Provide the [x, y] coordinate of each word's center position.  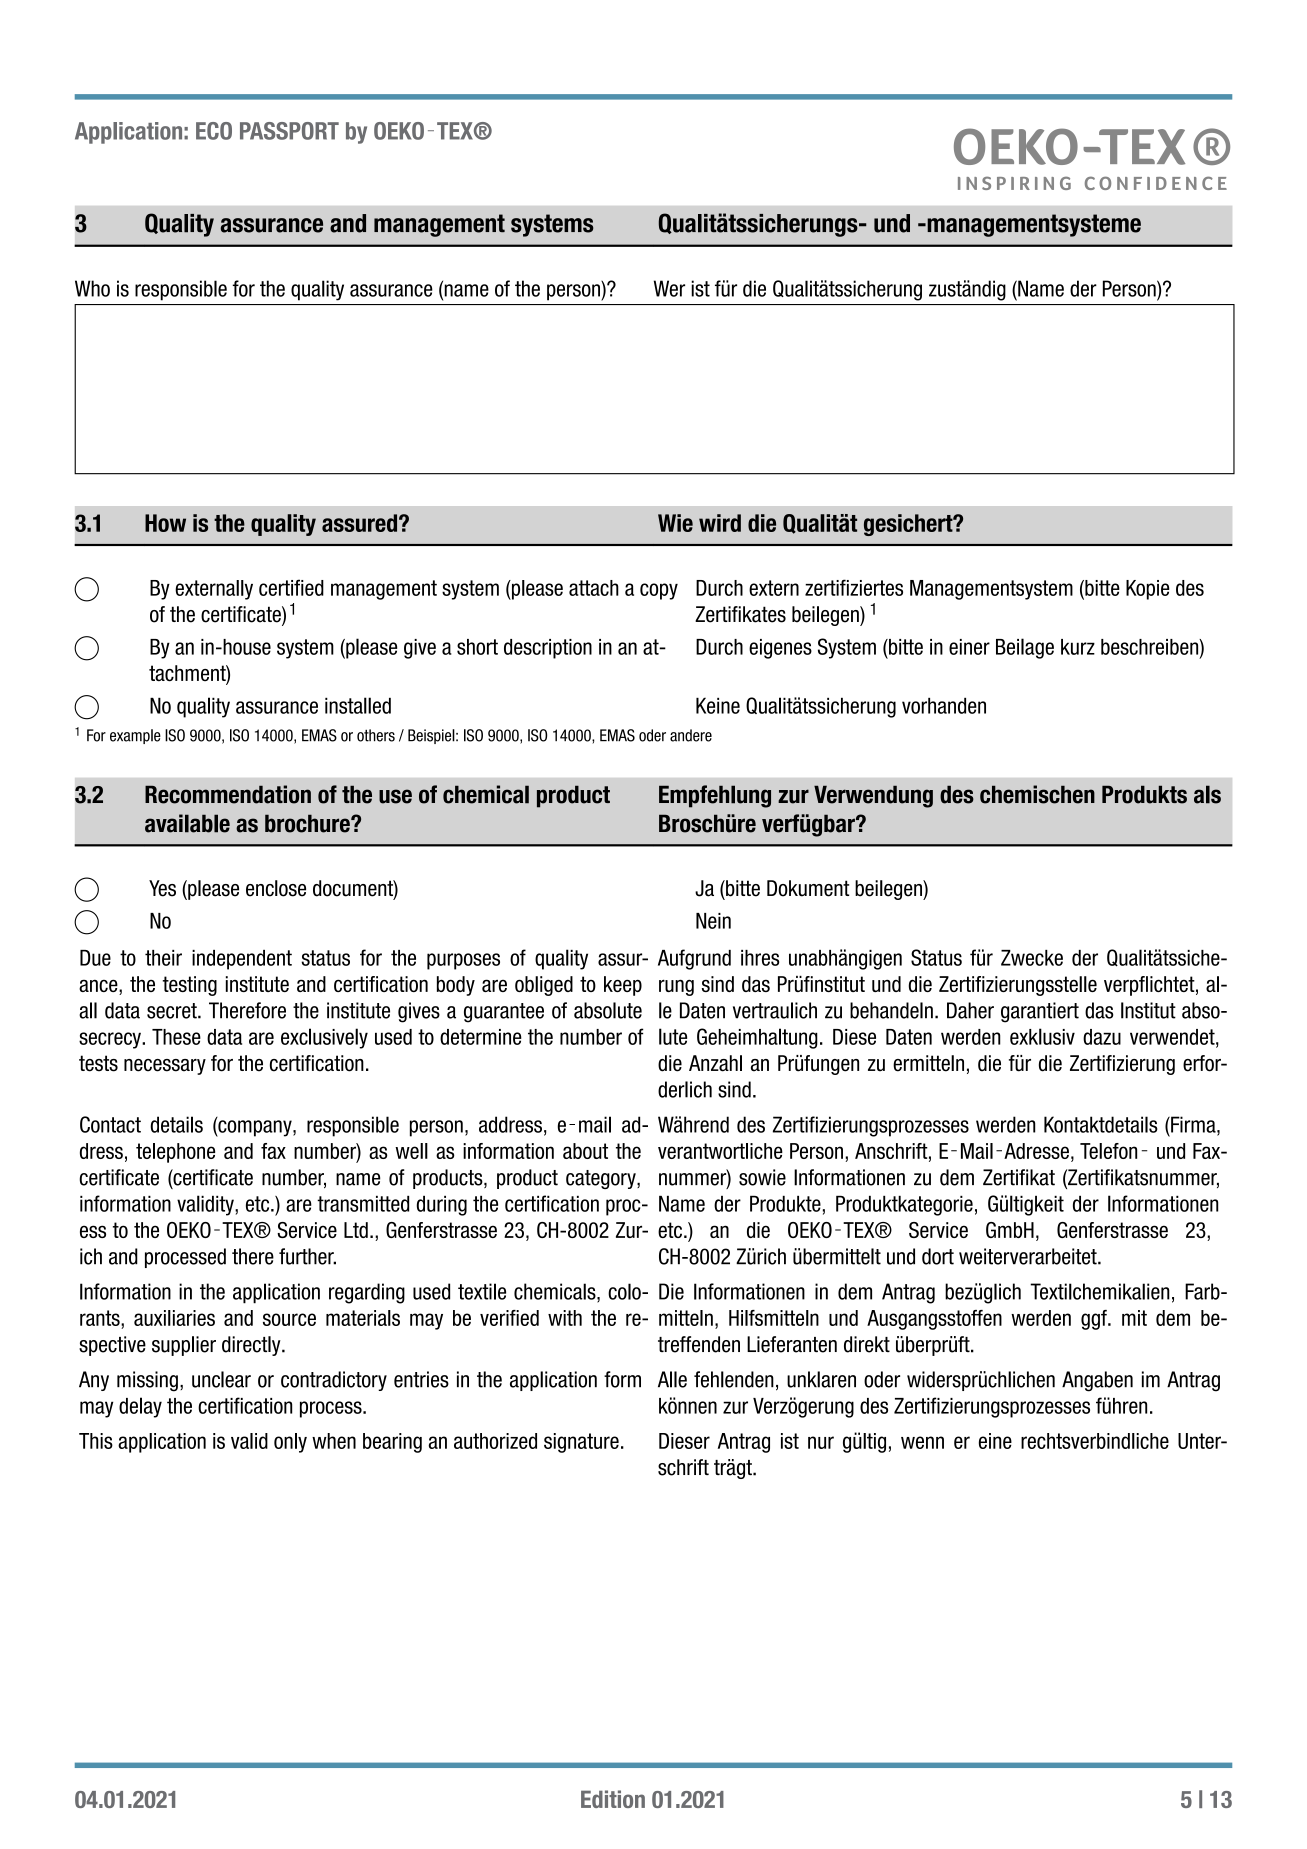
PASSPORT [289, 131]
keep [623, 986]
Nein [713, 921]
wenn [922, 1442]
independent [242, 960]
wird [720, 523]
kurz [1078, 647]
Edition [613, 1799]
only [290, 1443]
